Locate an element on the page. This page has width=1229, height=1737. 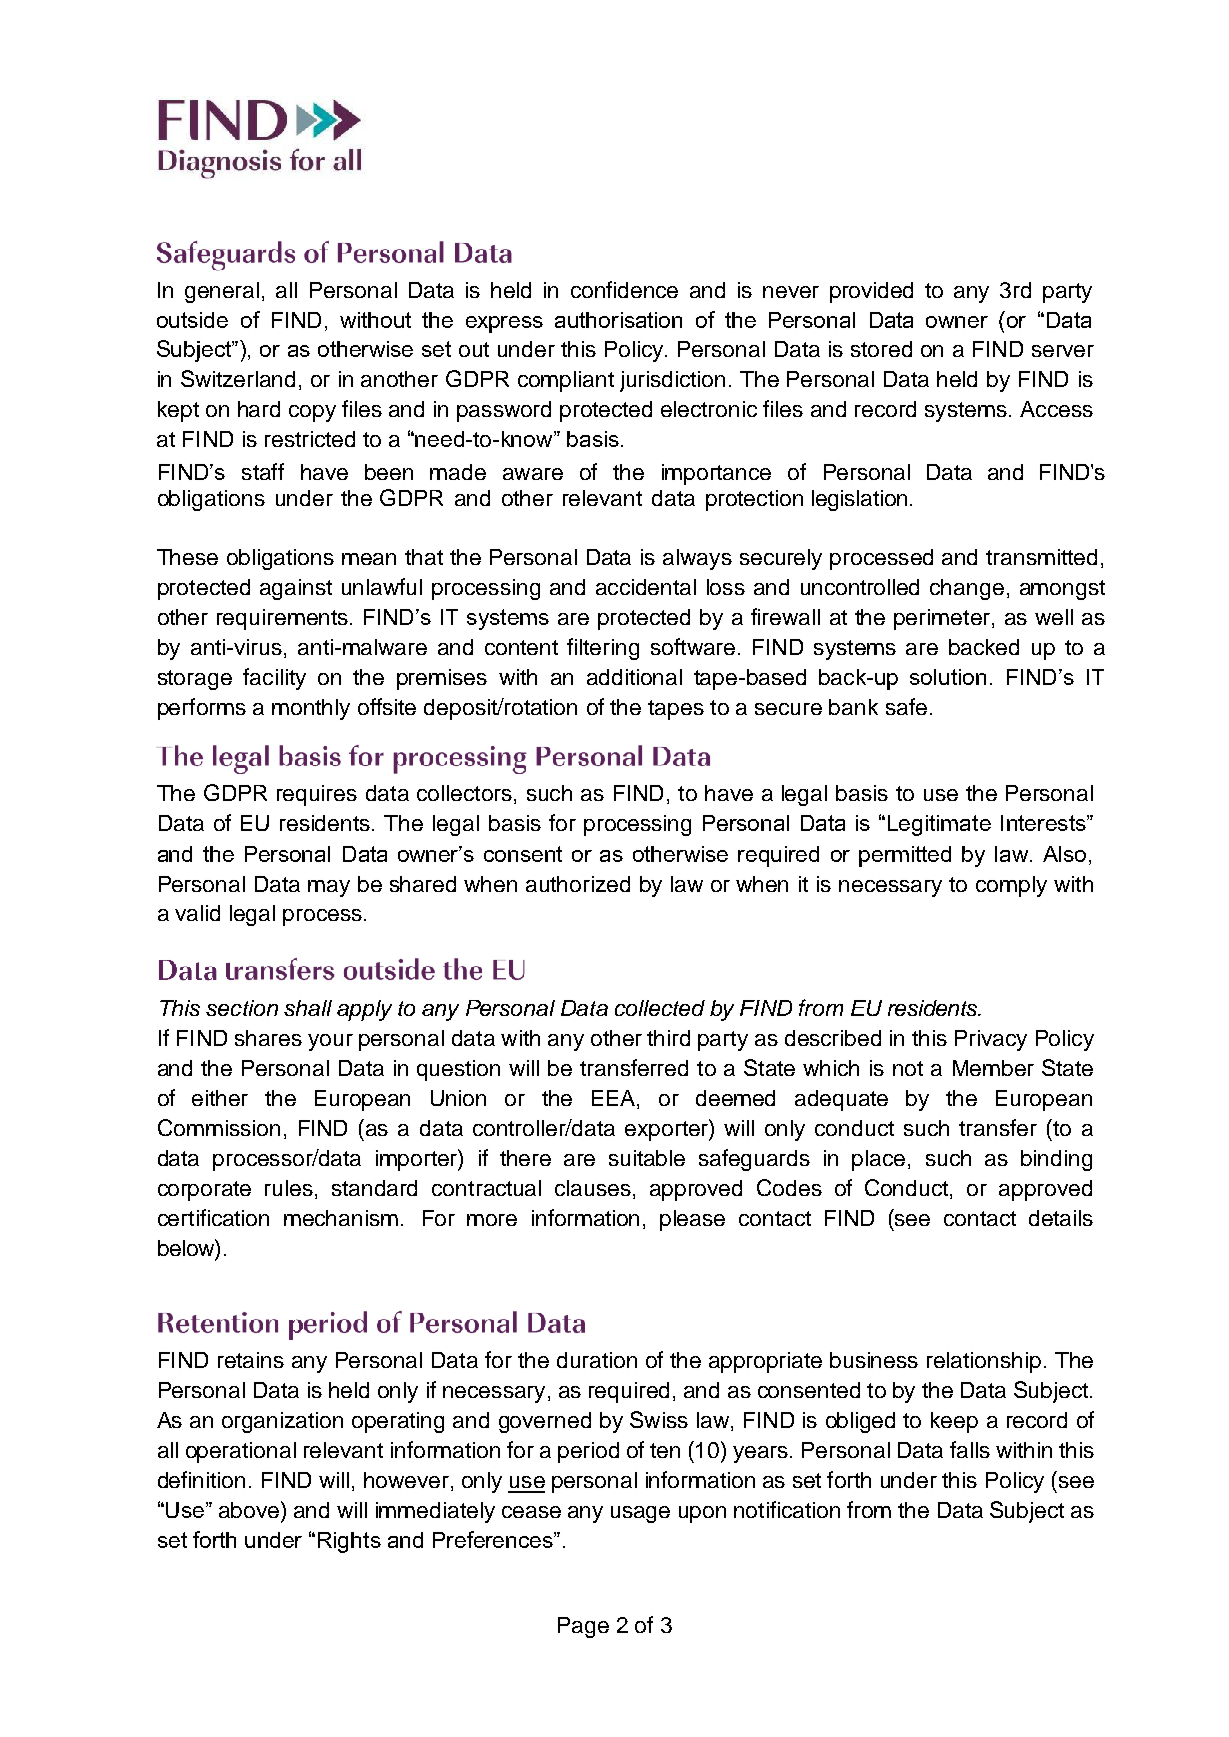
general is located at coordinates (222, 292).
